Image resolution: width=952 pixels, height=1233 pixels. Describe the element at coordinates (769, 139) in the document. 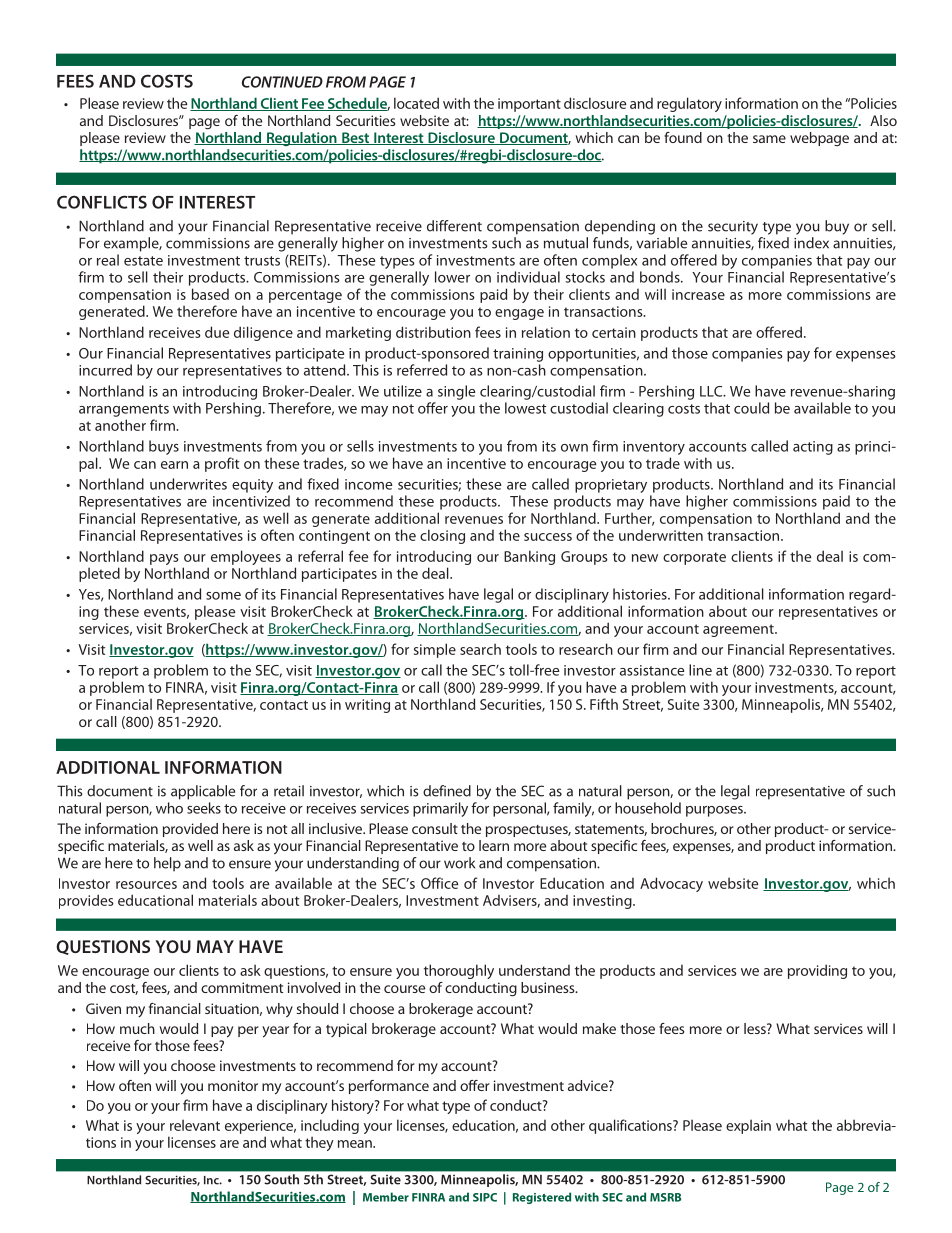

I see `same` at that location.
